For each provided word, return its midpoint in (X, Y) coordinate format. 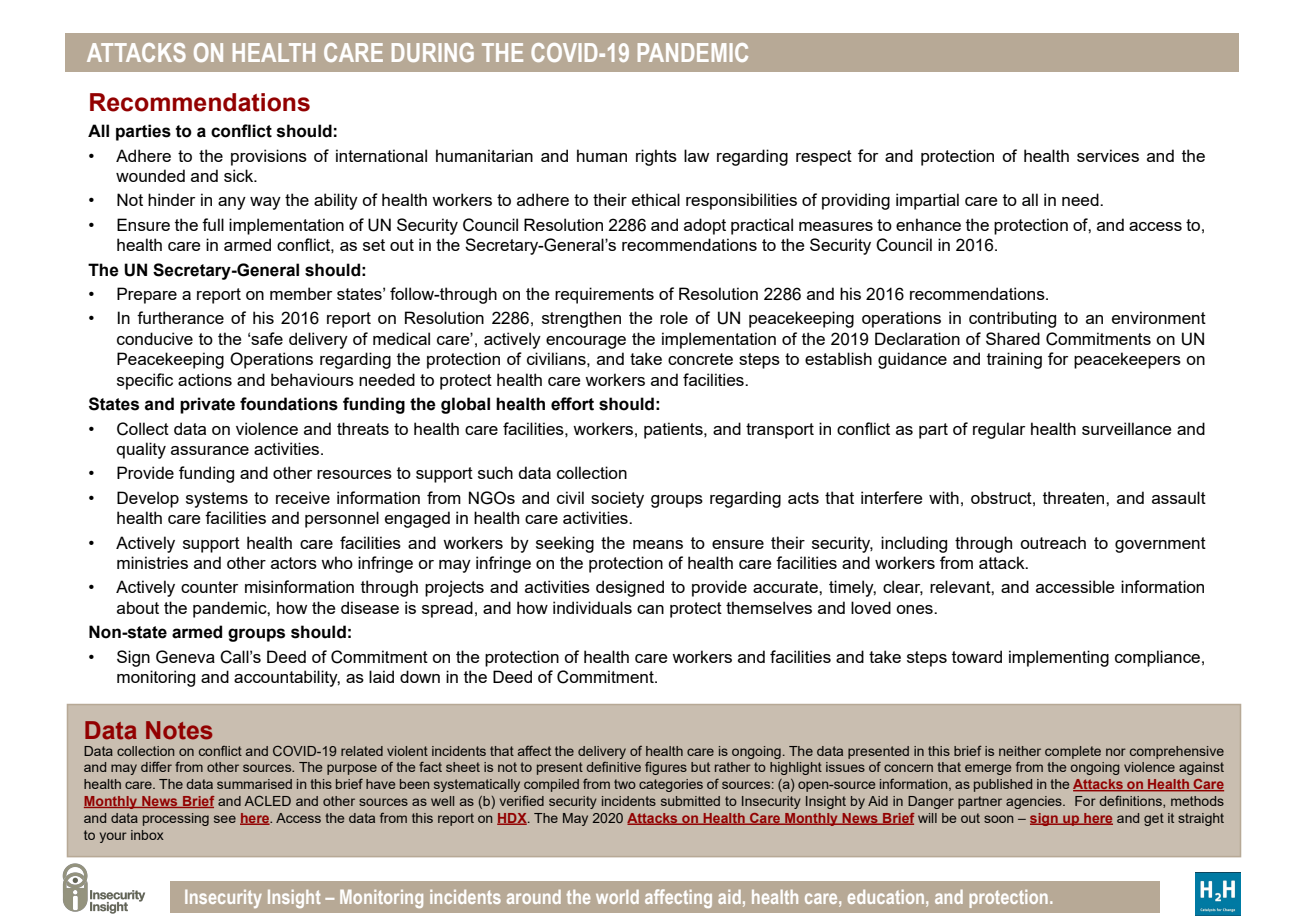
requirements (604, 295)
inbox (147, 835)
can (650, 609)
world (617, 897)
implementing (1059, 658)
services (1108, 155)
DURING (433, 52)
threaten (1075, 497)
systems (217, 500)
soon (998, 819)
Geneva (185, 657)
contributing (1012, 319)
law (696, 155)
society (617, 499)
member (301, 293)
